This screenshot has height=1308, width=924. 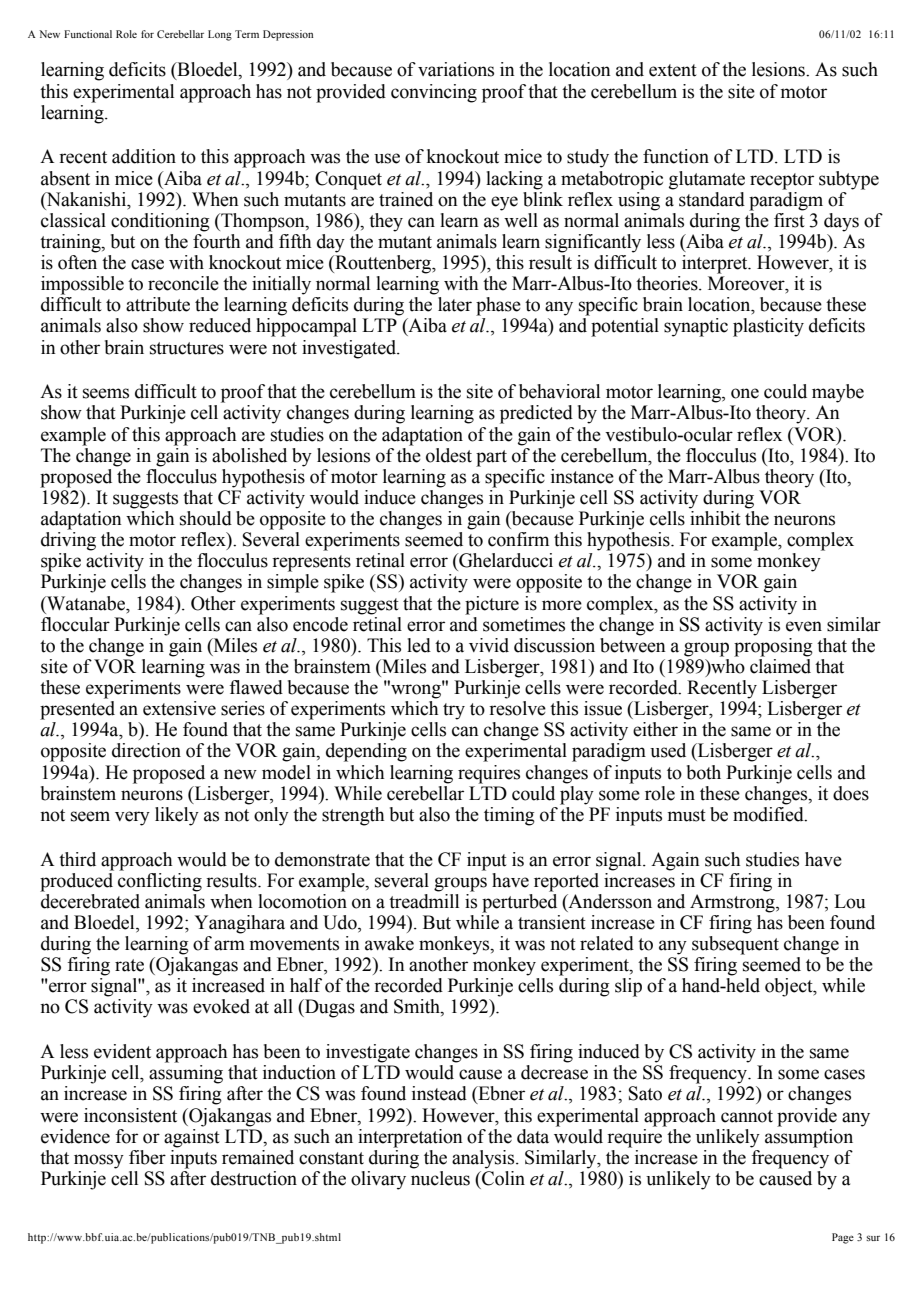 I want to click on fiber, so click(x=147, y=1157).
